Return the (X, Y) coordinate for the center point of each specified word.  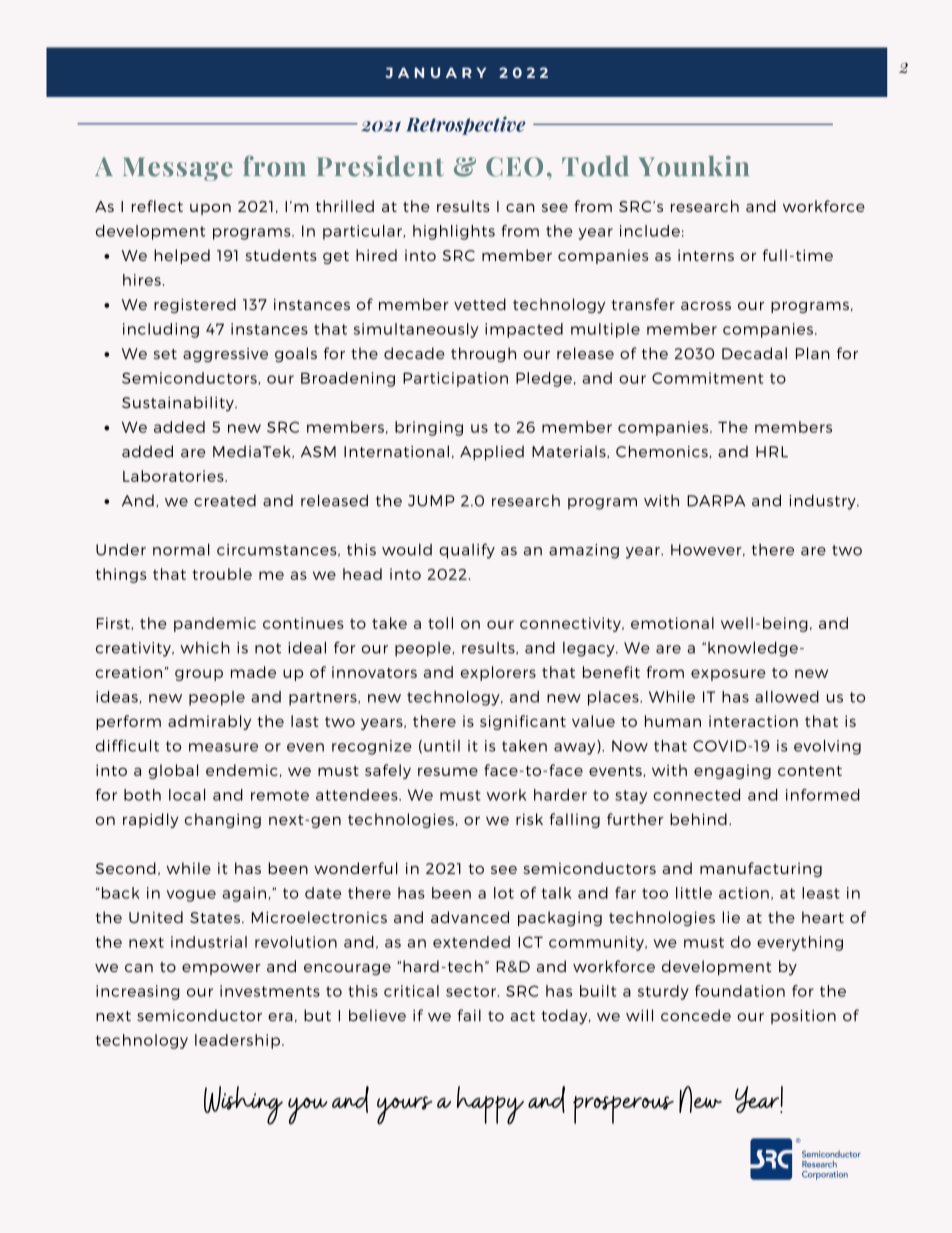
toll (440, 623)
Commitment (707, 378)
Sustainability (179, 404)
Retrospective (466, 125)
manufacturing (761, 869)
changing (223, 820)
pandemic (215, 624)
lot (504, 893)
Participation (455, 379)
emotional (672, 623)
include (650, 231)
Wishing (243, 1105)
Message (178, 169)
